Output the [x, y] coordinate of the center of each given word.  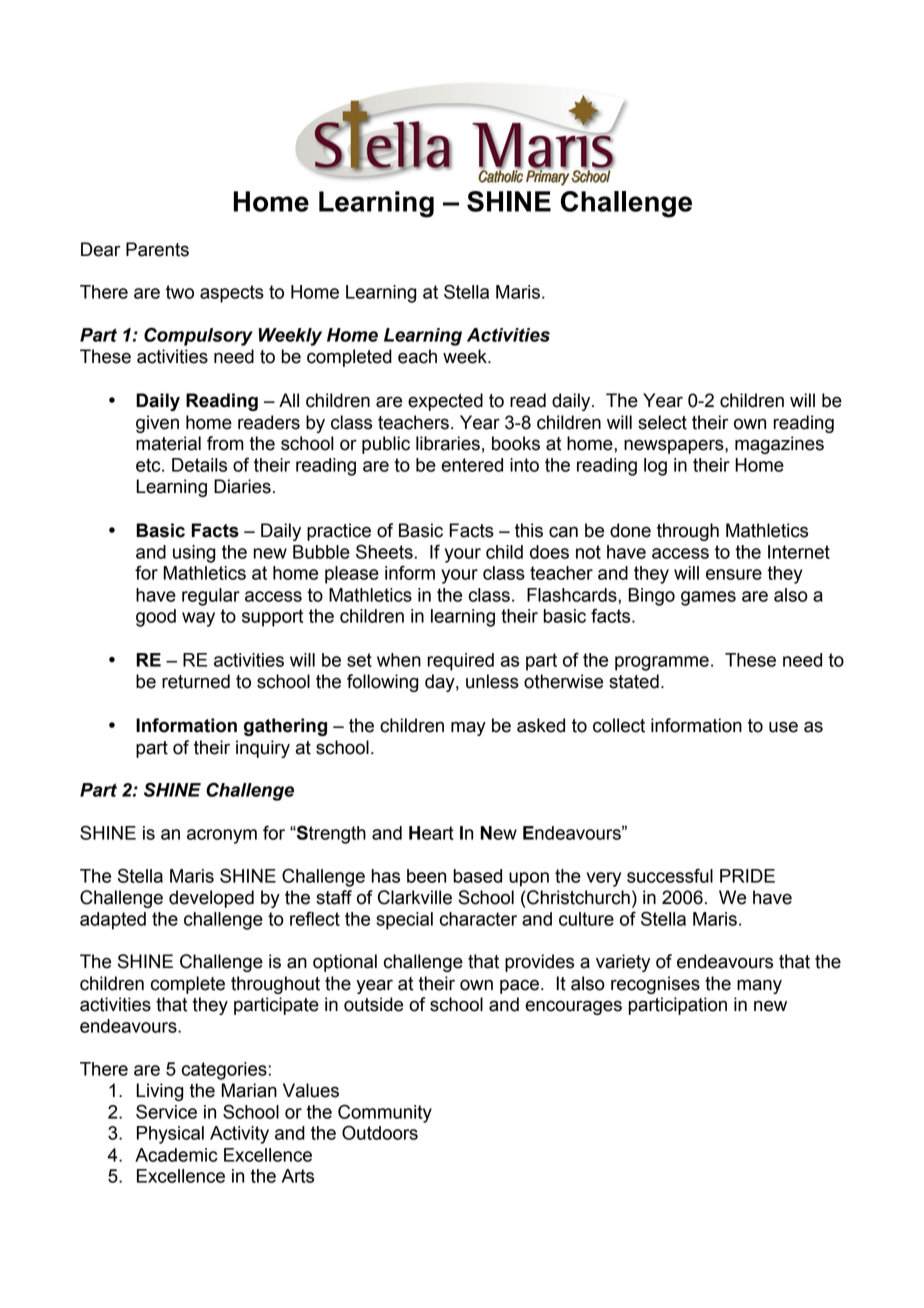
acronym [222, 836]
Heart [431, 833]
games [708, 598]
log [655, 467]
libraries [448, 443]
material [168, 443]
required [460, 662]
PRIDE [747, 876]
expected [445, 402]
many [759, 986]
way [198, 619]
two [180, 292]
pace [519, 986]
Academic [176, 1155]
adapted [113, 921]
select [662, 422]
